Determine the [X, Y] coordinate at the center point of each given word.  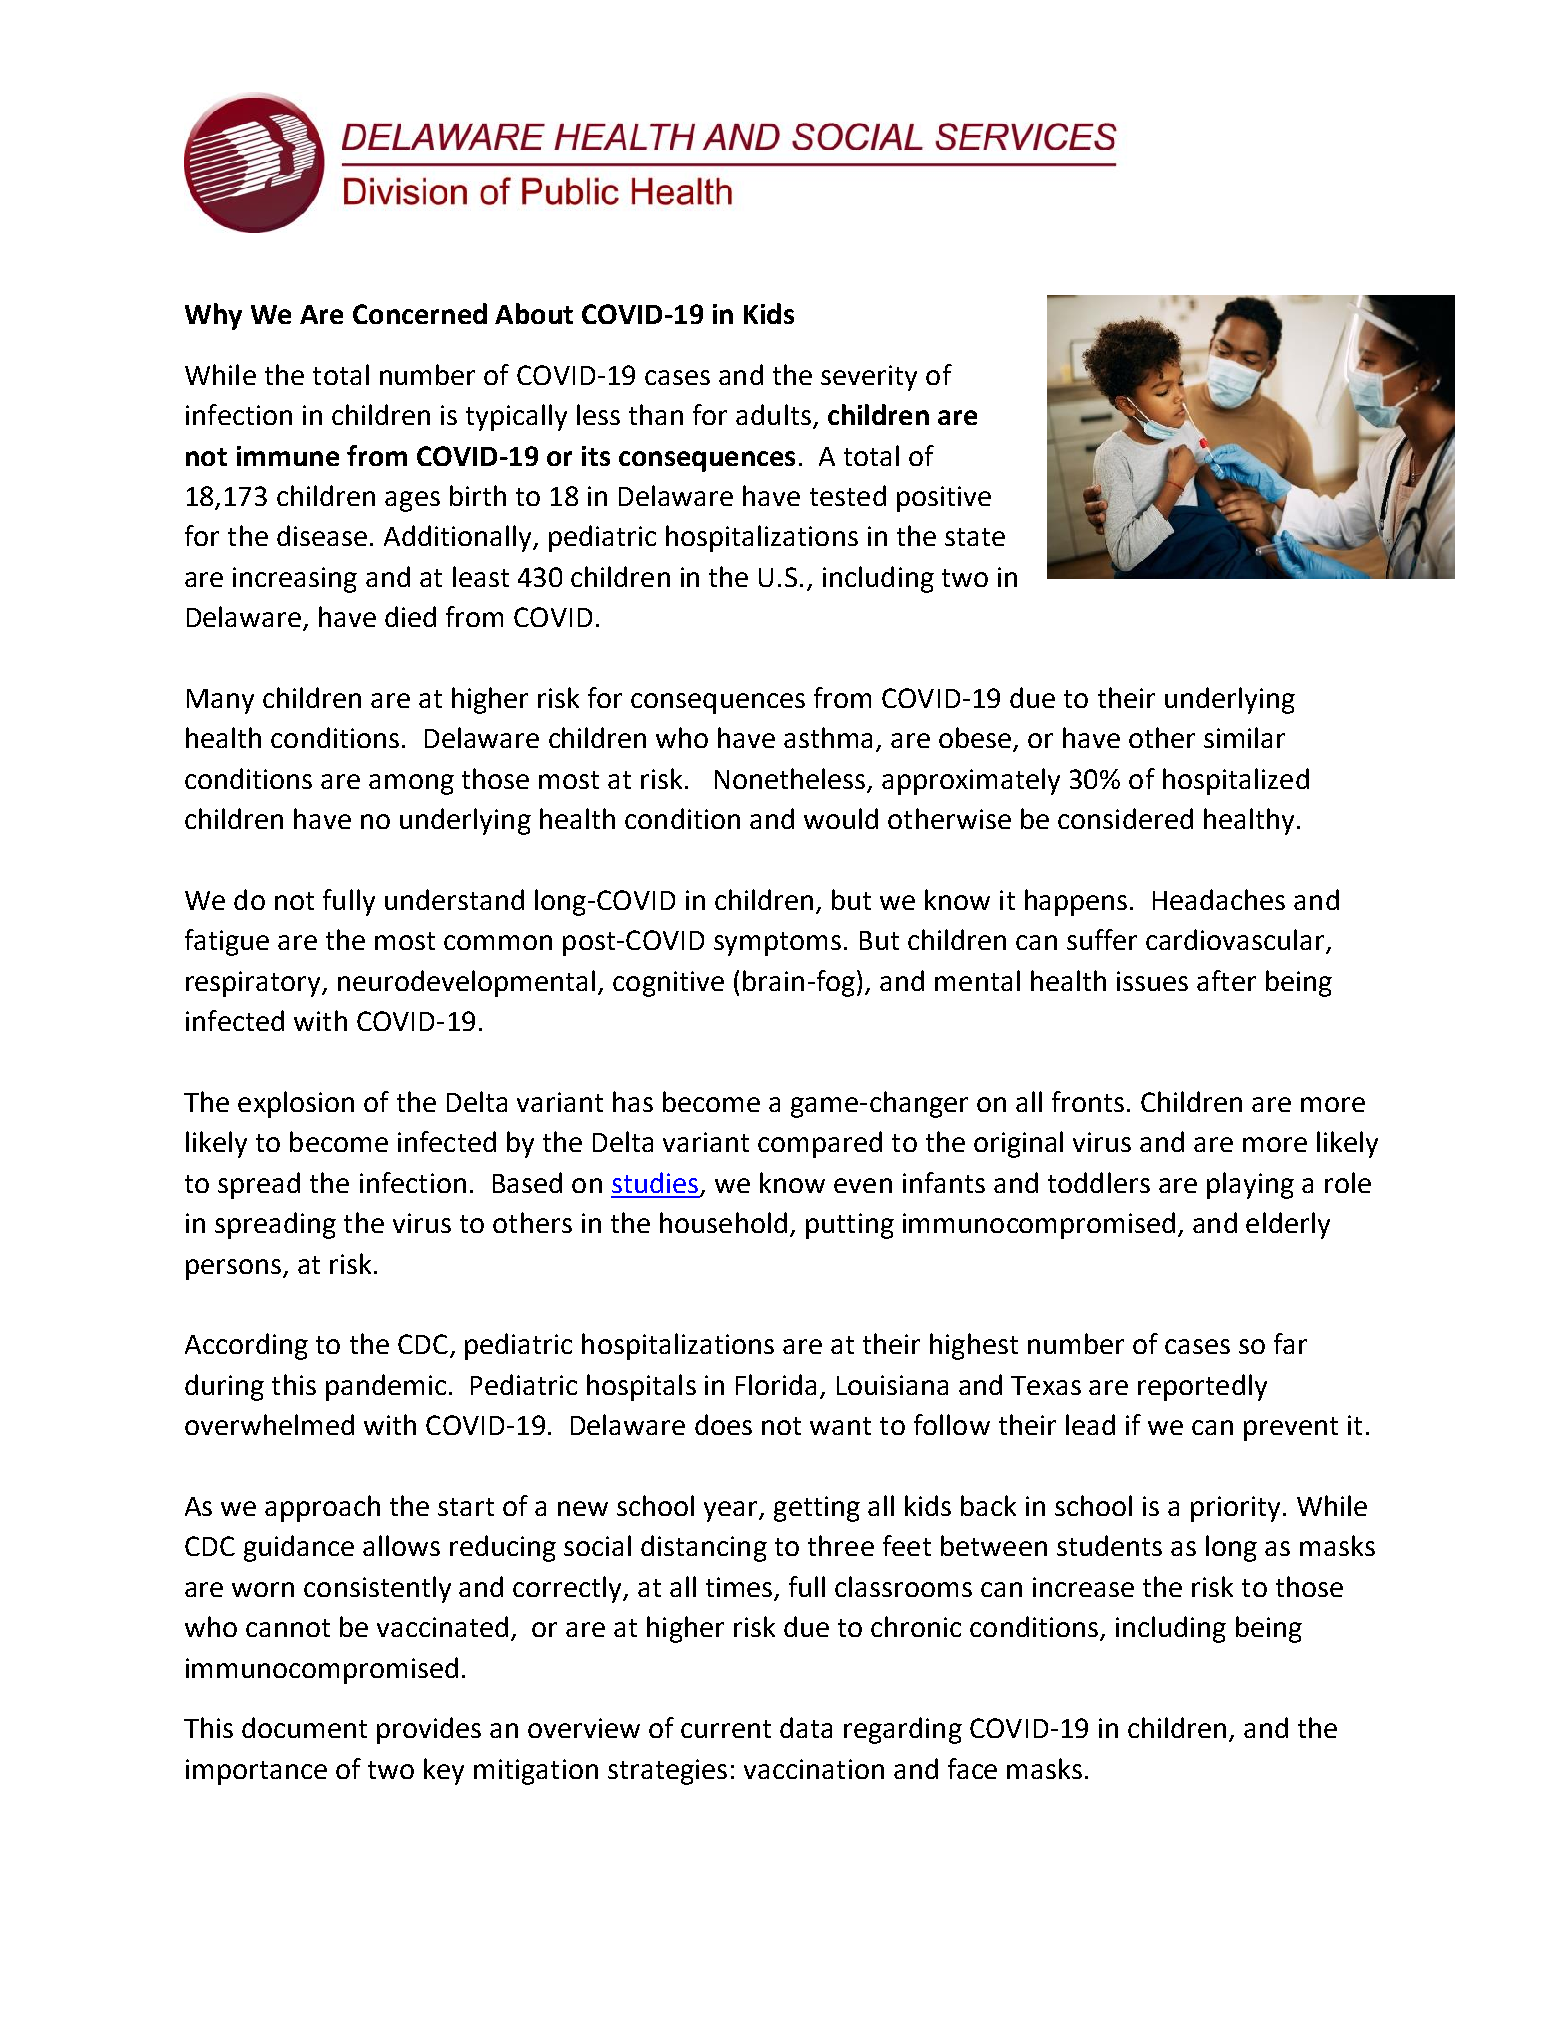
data [806, 1727]
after [1226, 980]
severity [869, 378]
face [972, 1768]
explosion [296, 1104]
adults [773, 414]
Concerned [420, 313]
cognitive [668, 984]
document [304, 1727]
